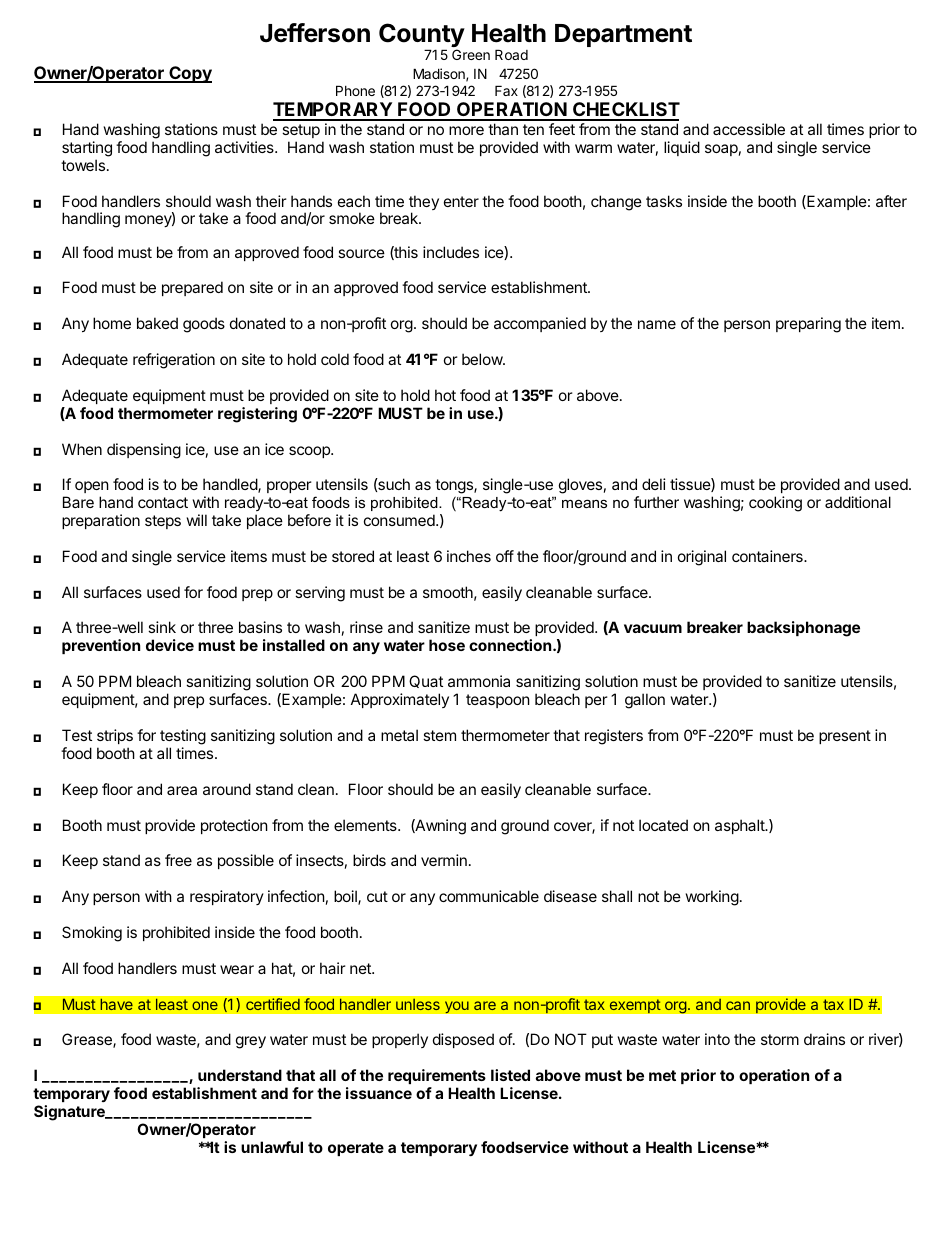 This page has width=952, height=1233. Describe the element at coordinates (162, 627) in the page. I see `sink` at that location.
